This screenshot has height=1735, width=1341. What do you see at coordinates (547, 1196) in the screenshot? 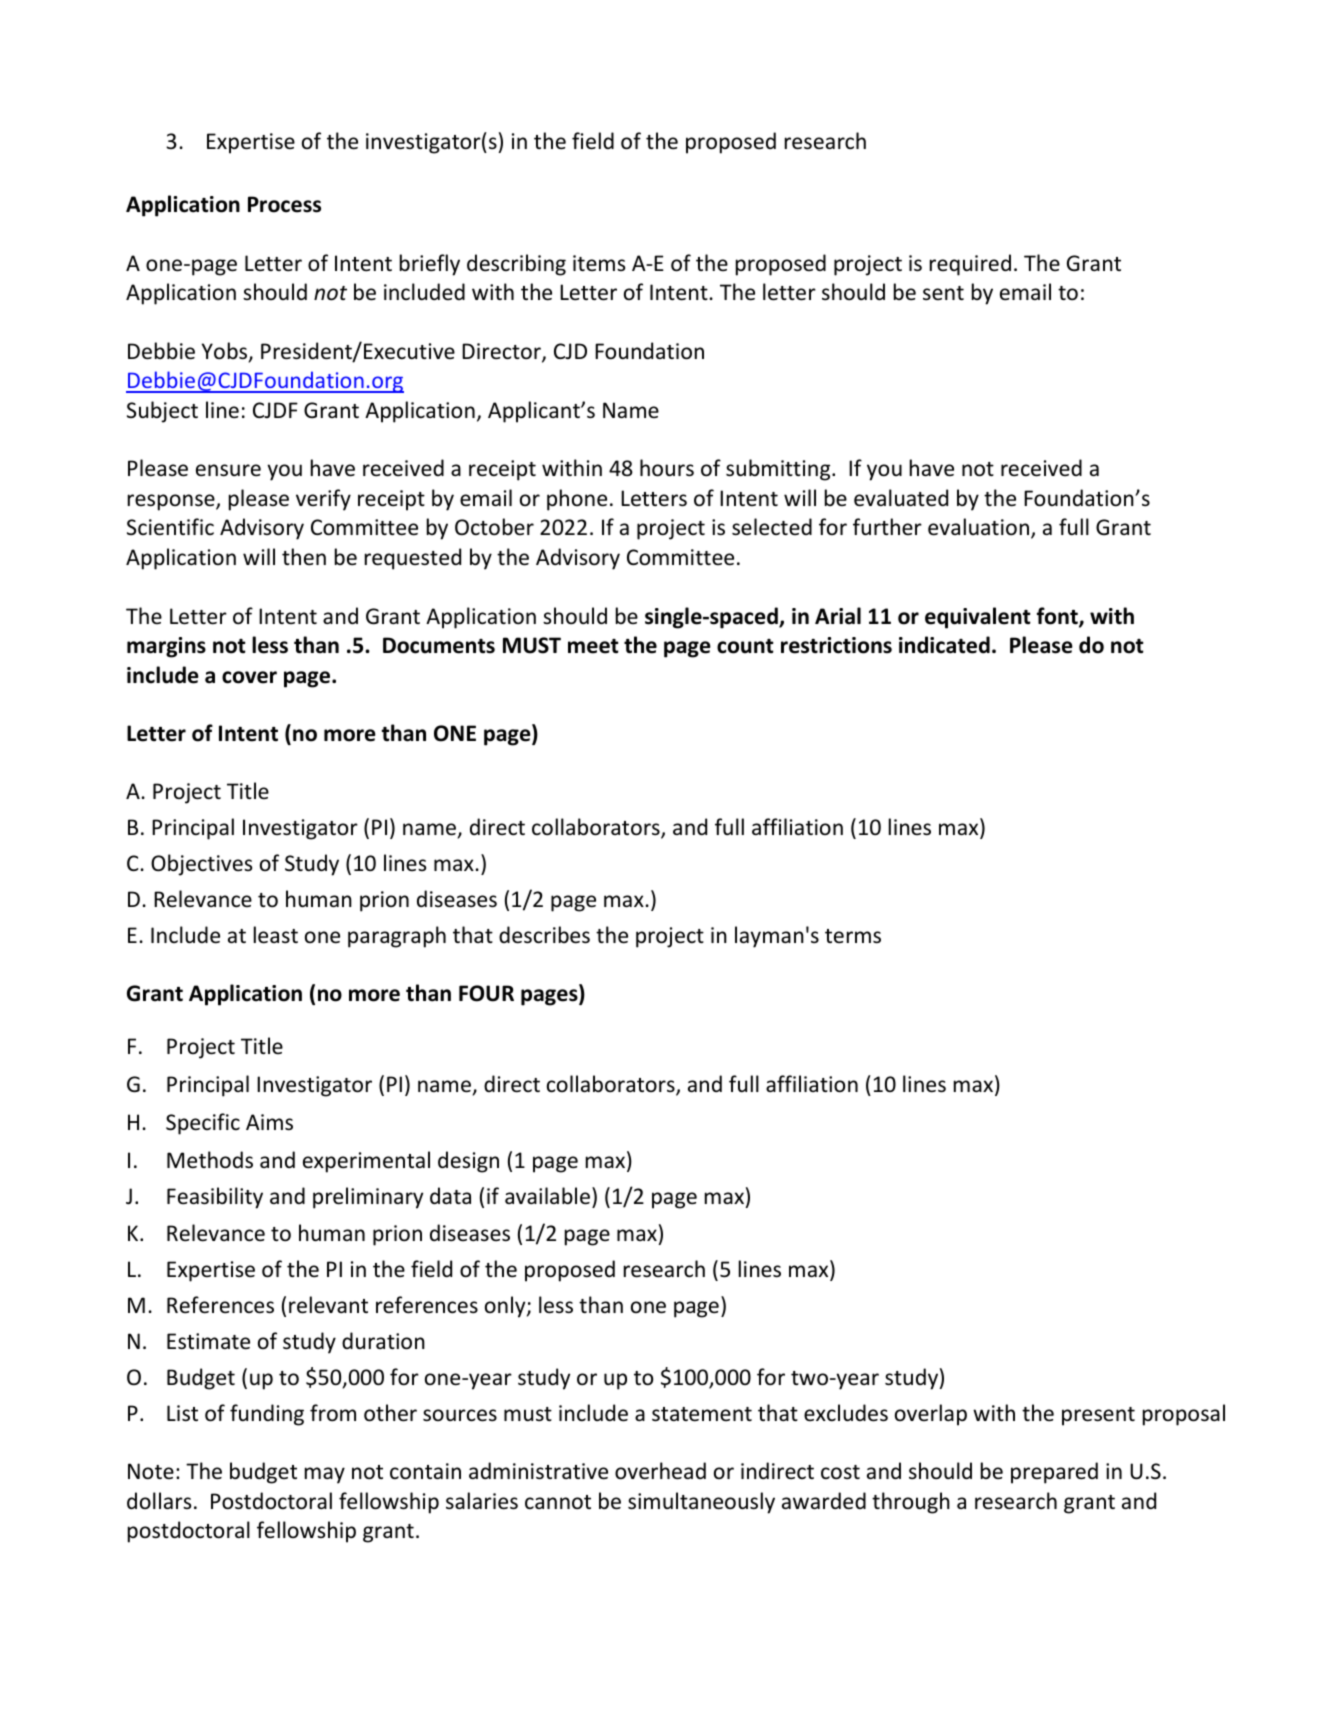
I see `available` at bounding box center [547, 1196].
